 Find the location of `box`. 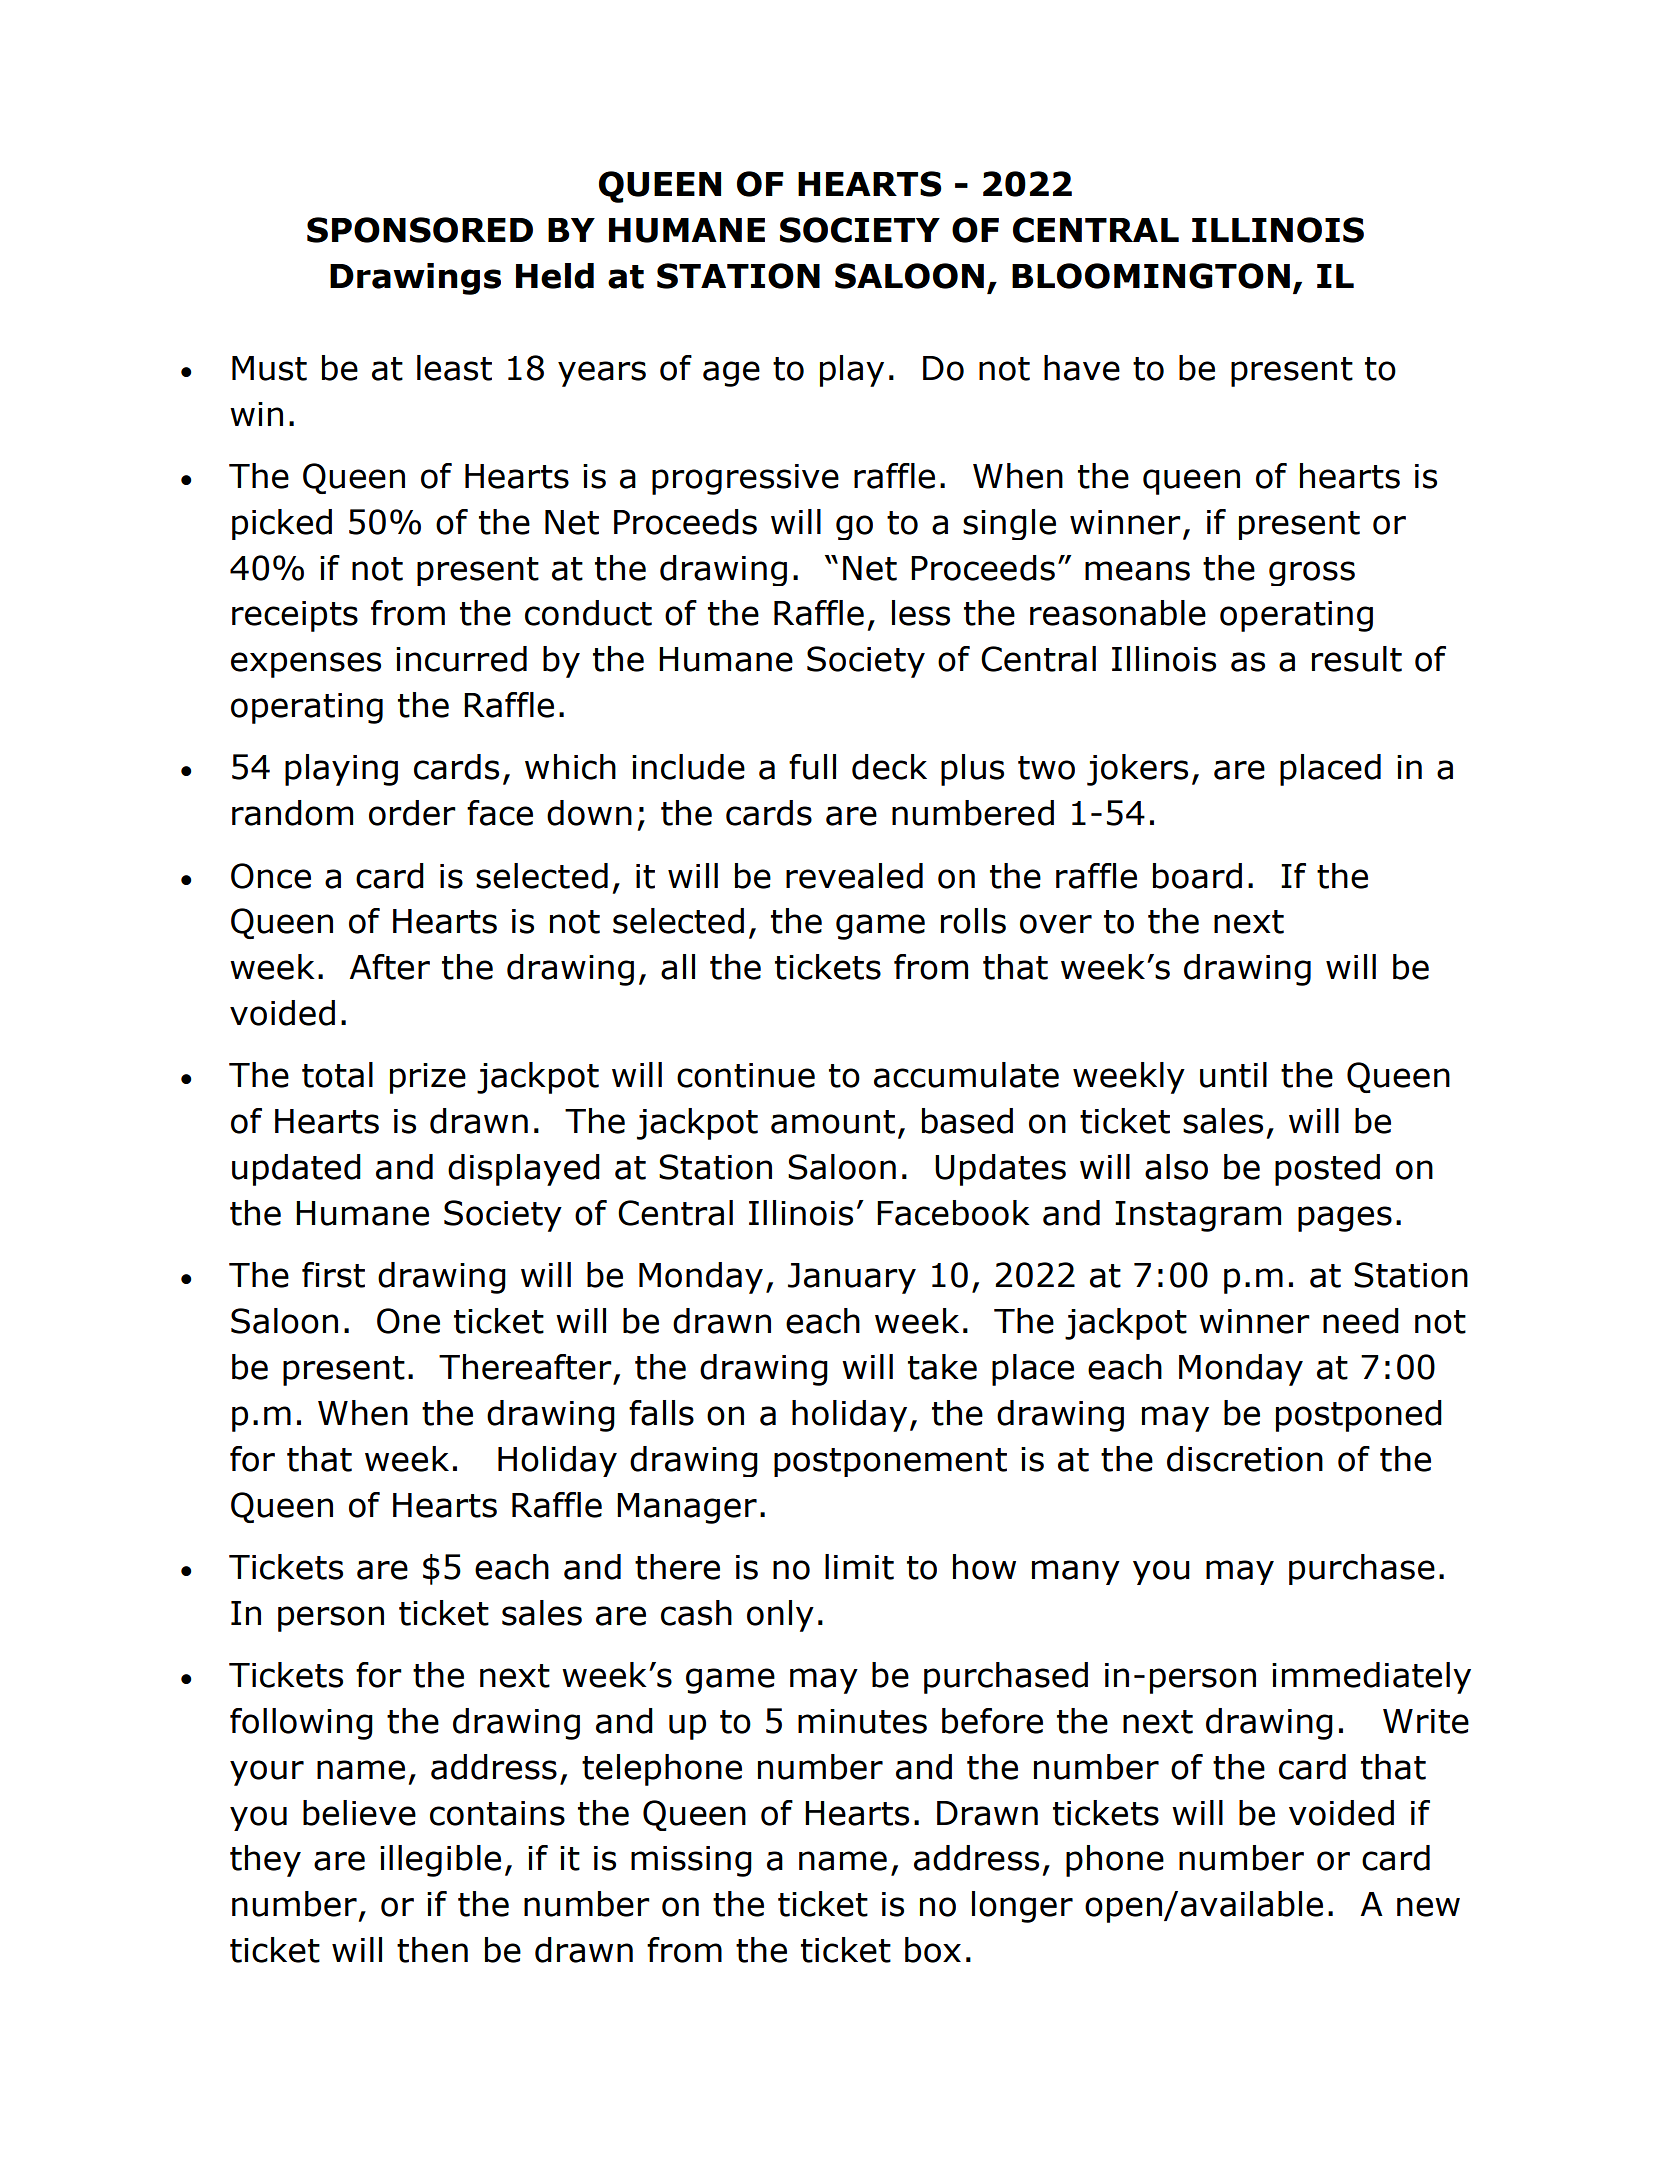

box is located at coordinates (933, 1950).
